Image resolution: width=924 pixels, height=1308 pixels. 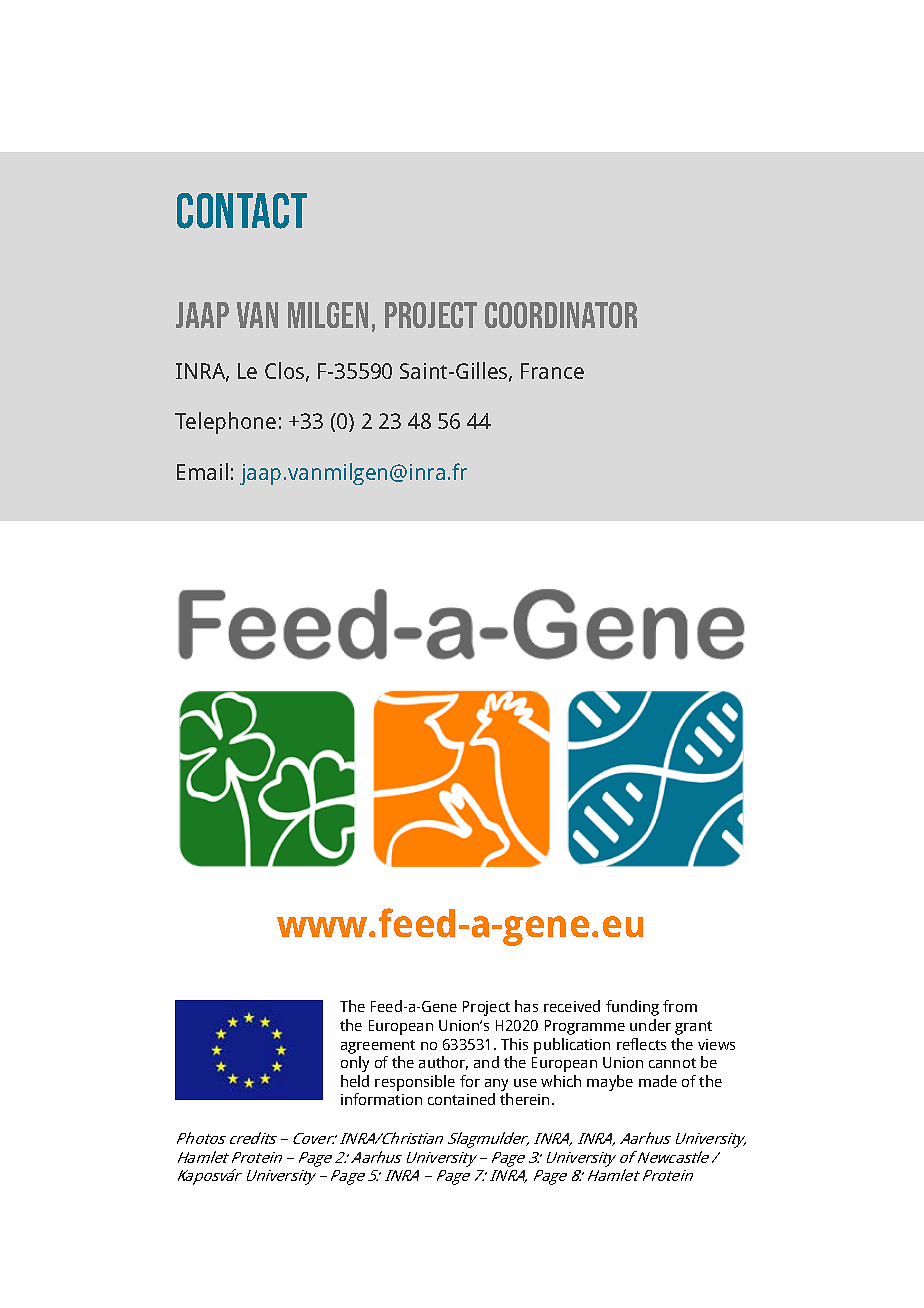 What do you see at coordinates (680, 1006) in the screenshot?
I see `from` at bounding box center [680, 1006].
